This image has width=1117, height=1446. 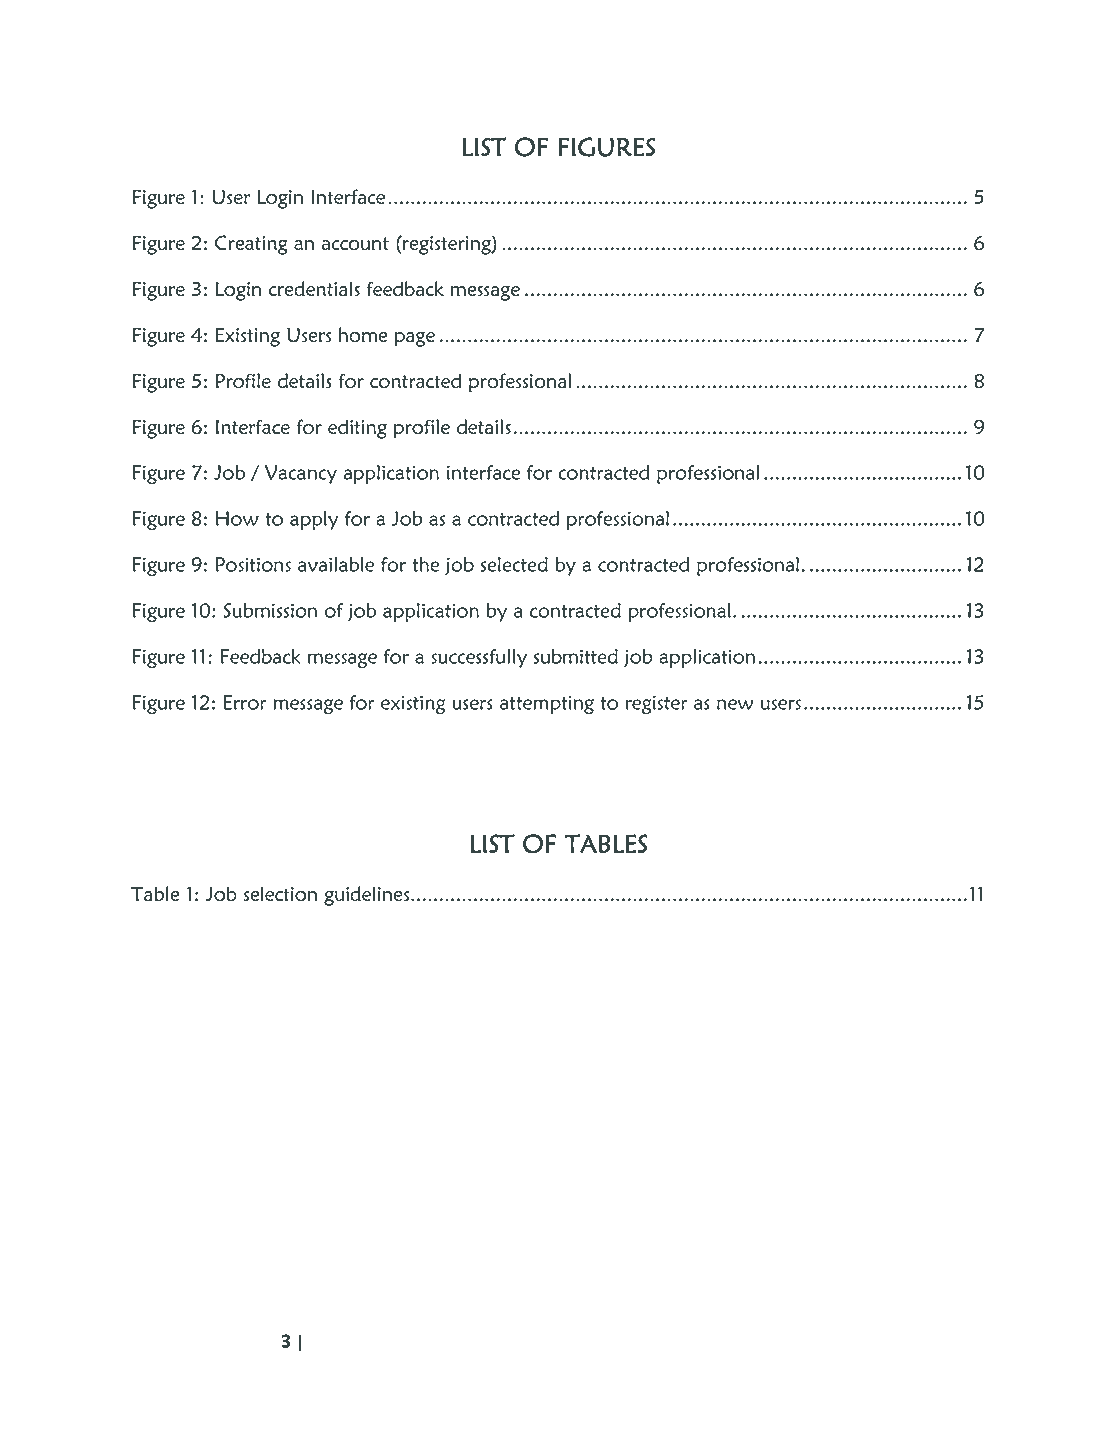 I want to click on page, so click(x=415, y=339).
